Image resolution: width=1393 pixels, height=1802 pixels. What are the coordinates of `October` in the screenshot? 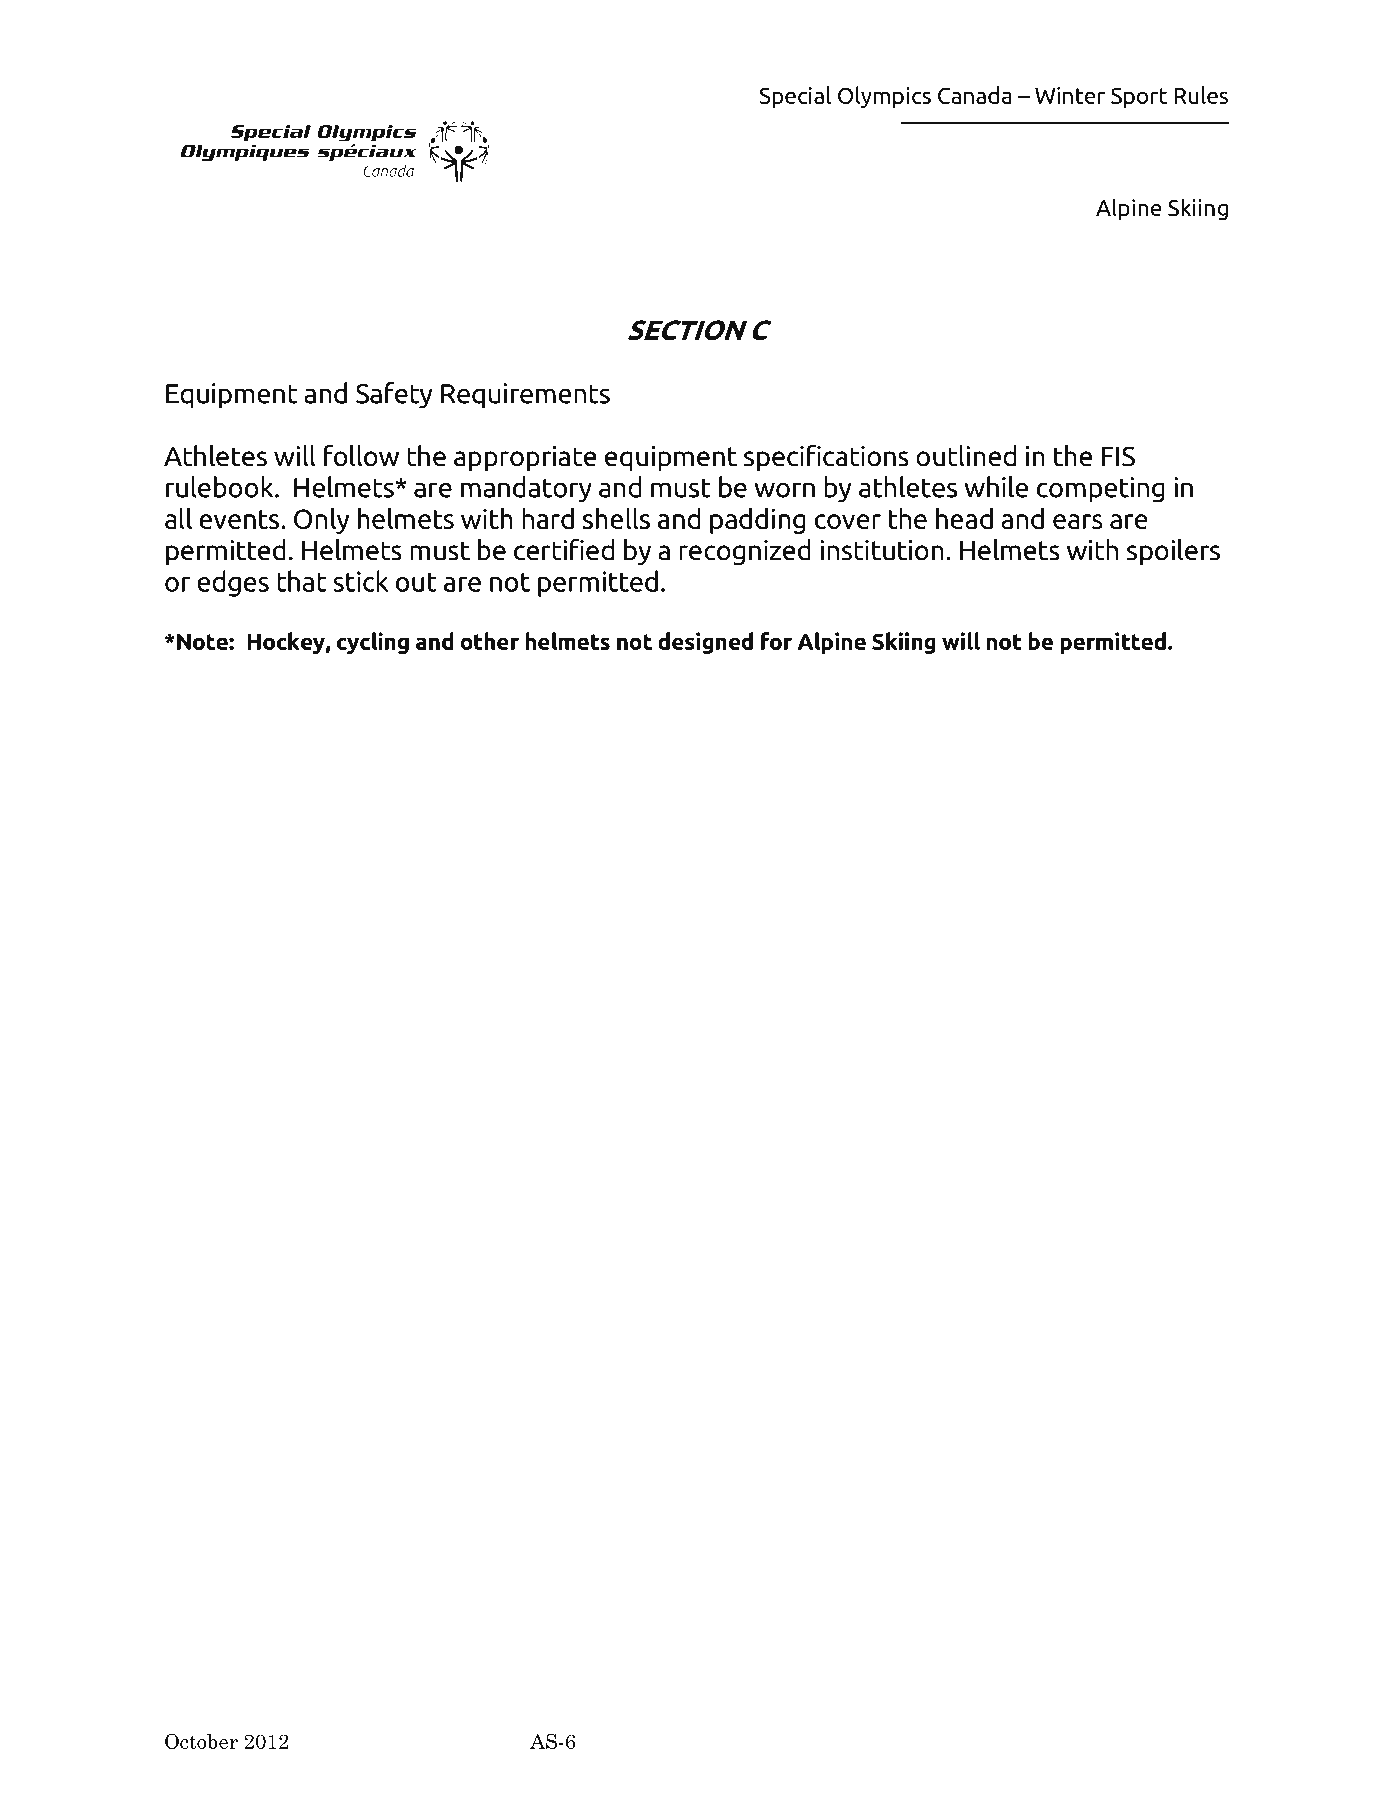 It's located at (201, 1741).
